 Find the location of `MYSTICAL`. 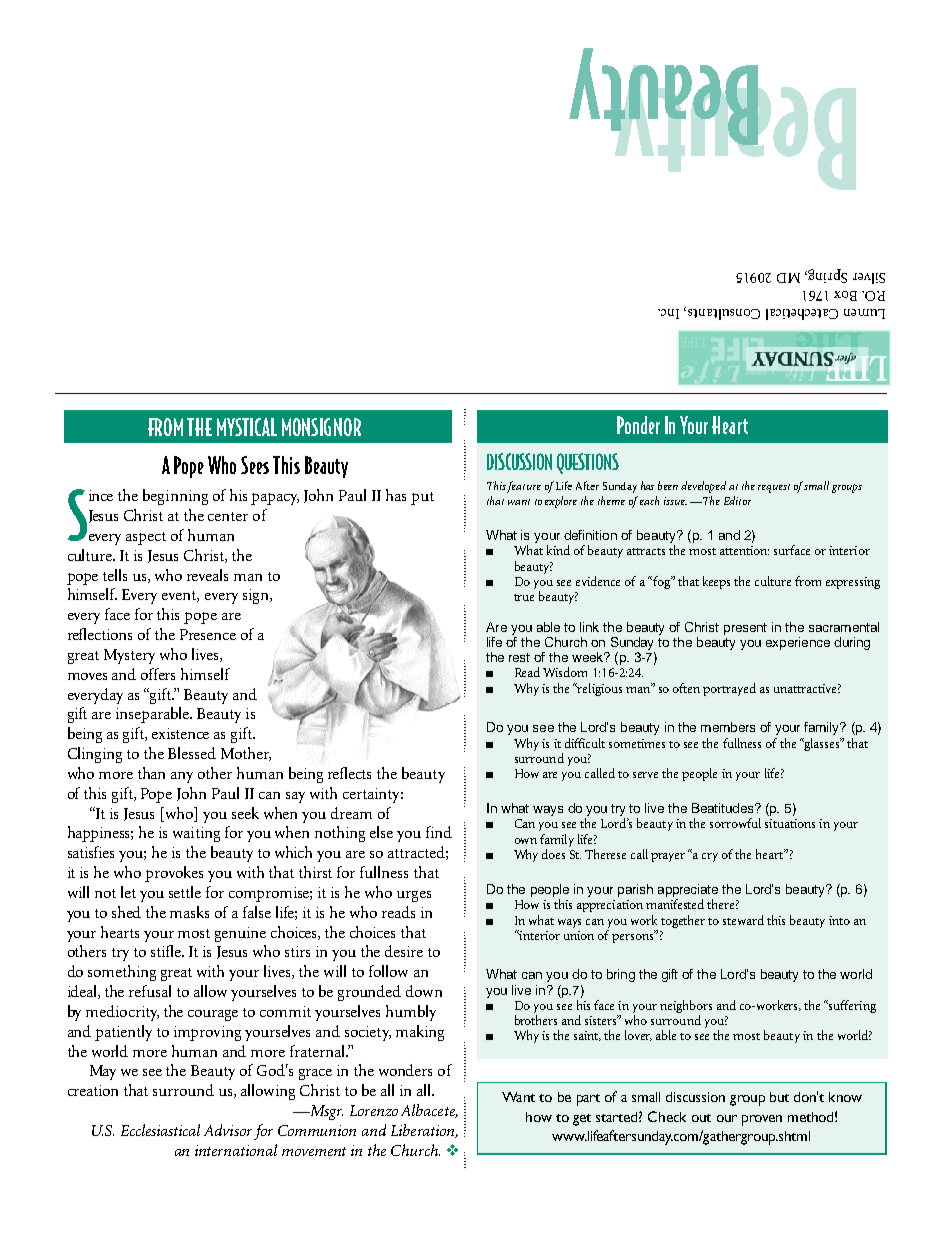

MYSTICAL is located at coordinates (247, 427).
